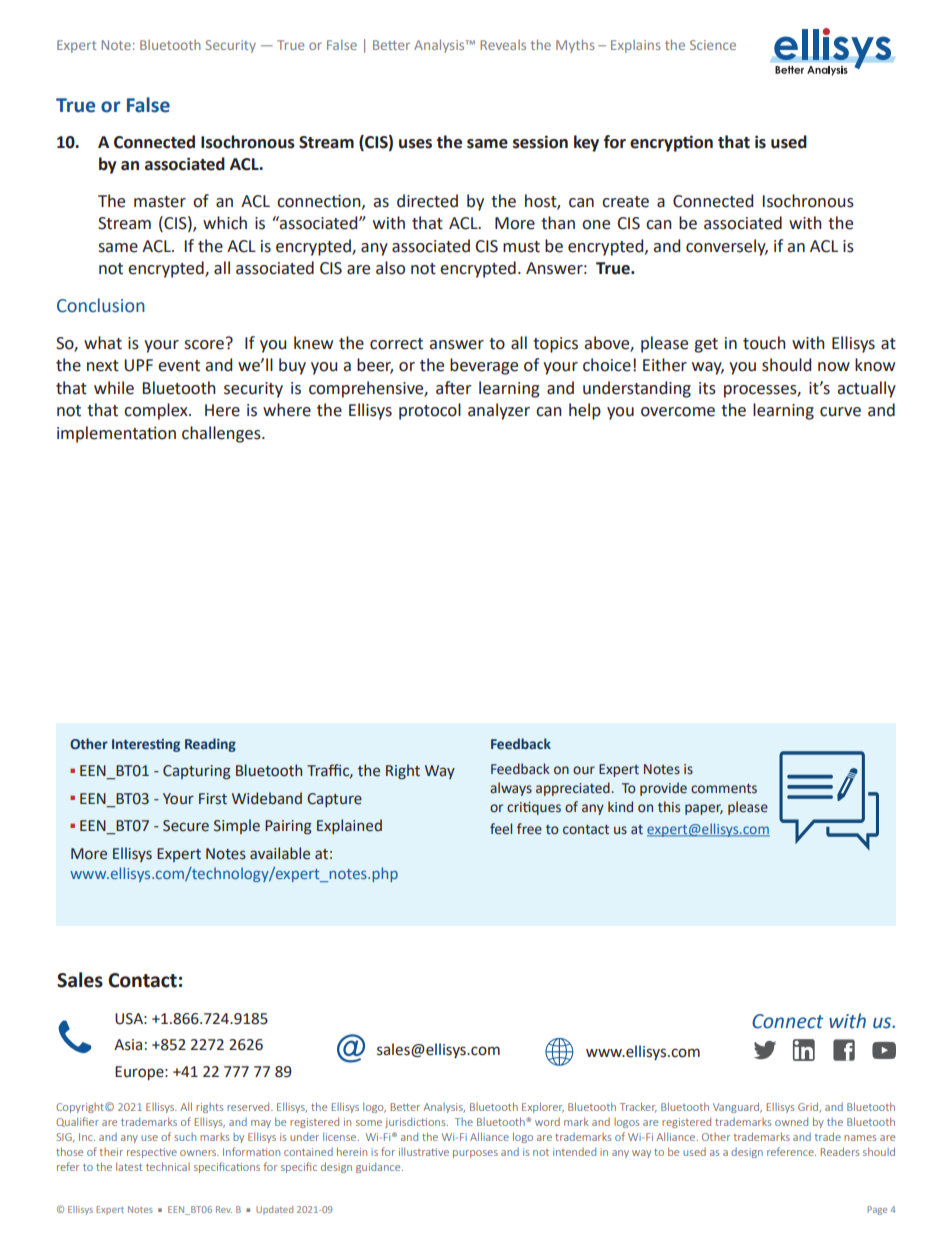 This screenshot has height=1233, width=952. What do you see at coordinates (475, 1154) in the screenshot?
I see `purposes` at bounding box center [475, 1154].
